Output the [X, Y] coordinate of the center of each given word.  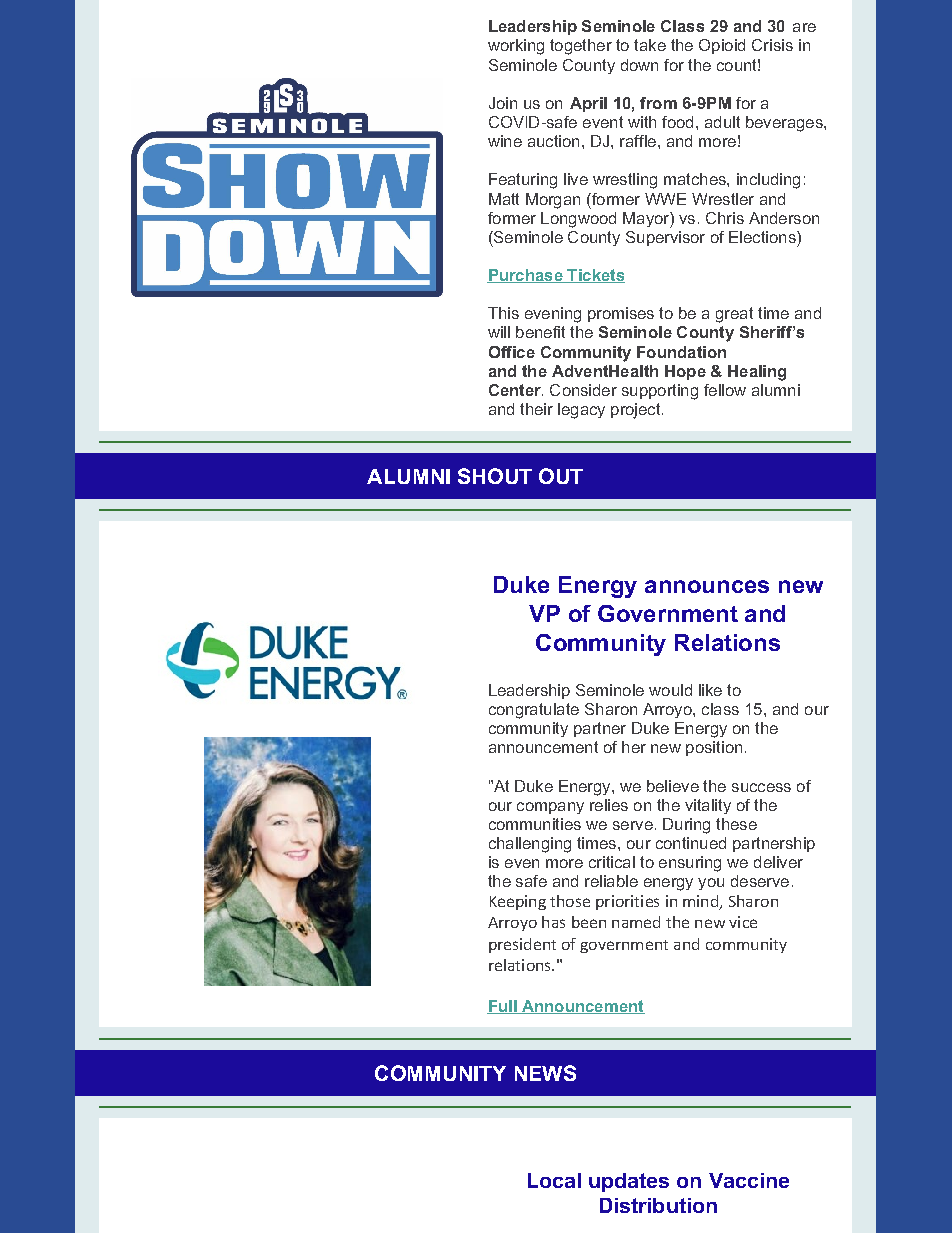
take [650, 45]
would [670, 690]
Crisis [772, 45]
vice [743, 922]
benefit [540, 332]
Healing [757, 373]
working [516, 47]
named [636, 922]
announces [707, 586]
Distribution [658, 1205]
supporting [660, 392]
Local [554, 1180]
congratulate [534, 711]
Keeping [518, 902]
